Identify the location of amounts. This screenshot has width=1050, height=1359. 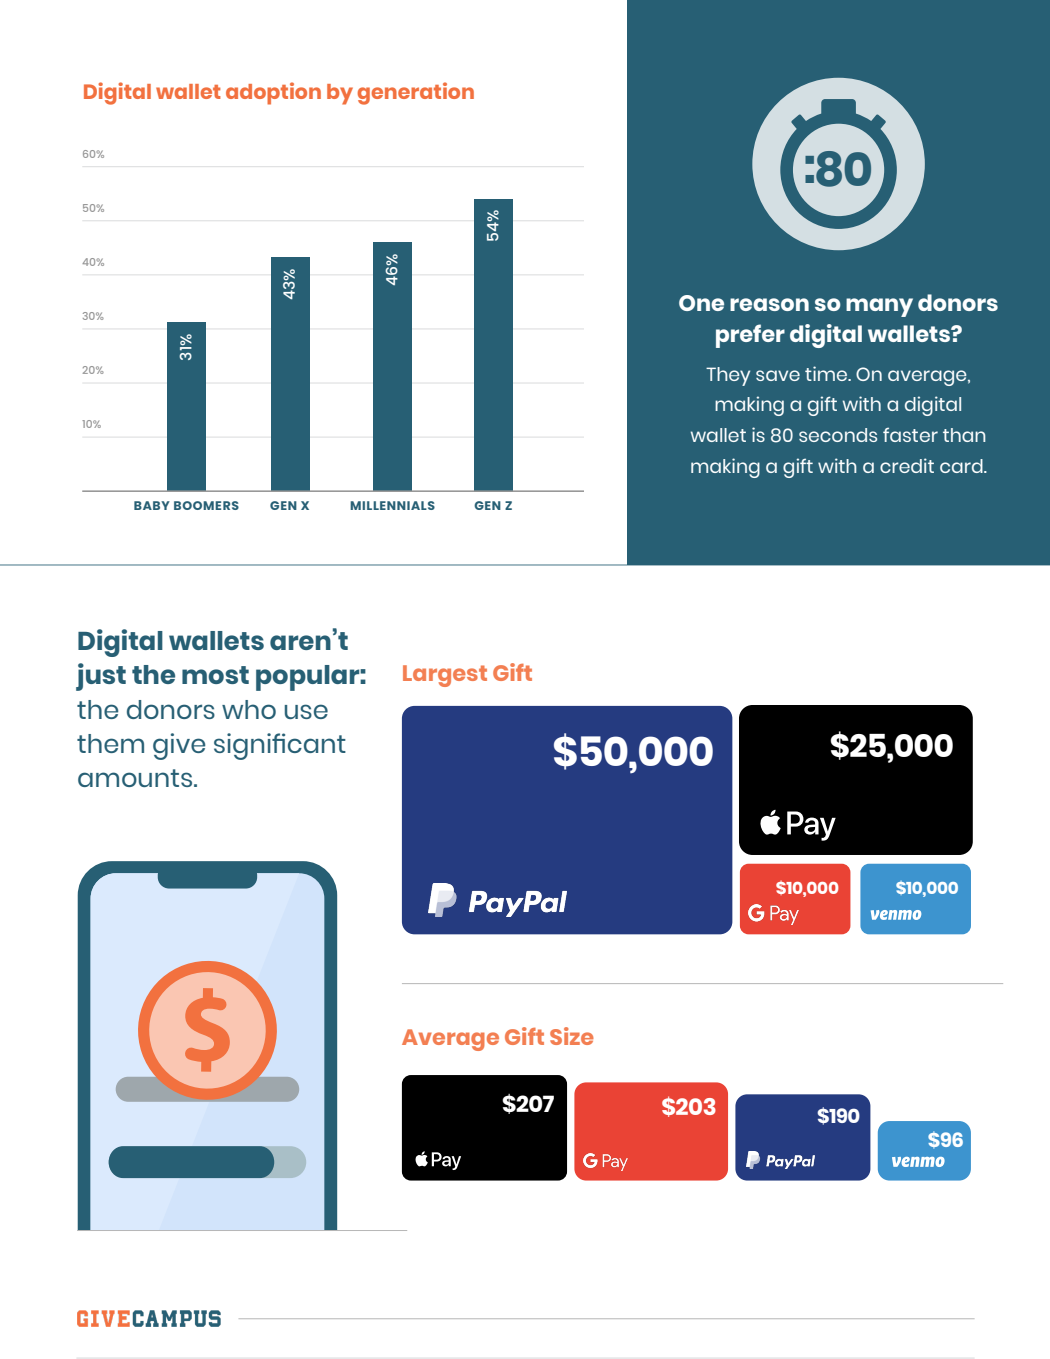
(136, 778).
